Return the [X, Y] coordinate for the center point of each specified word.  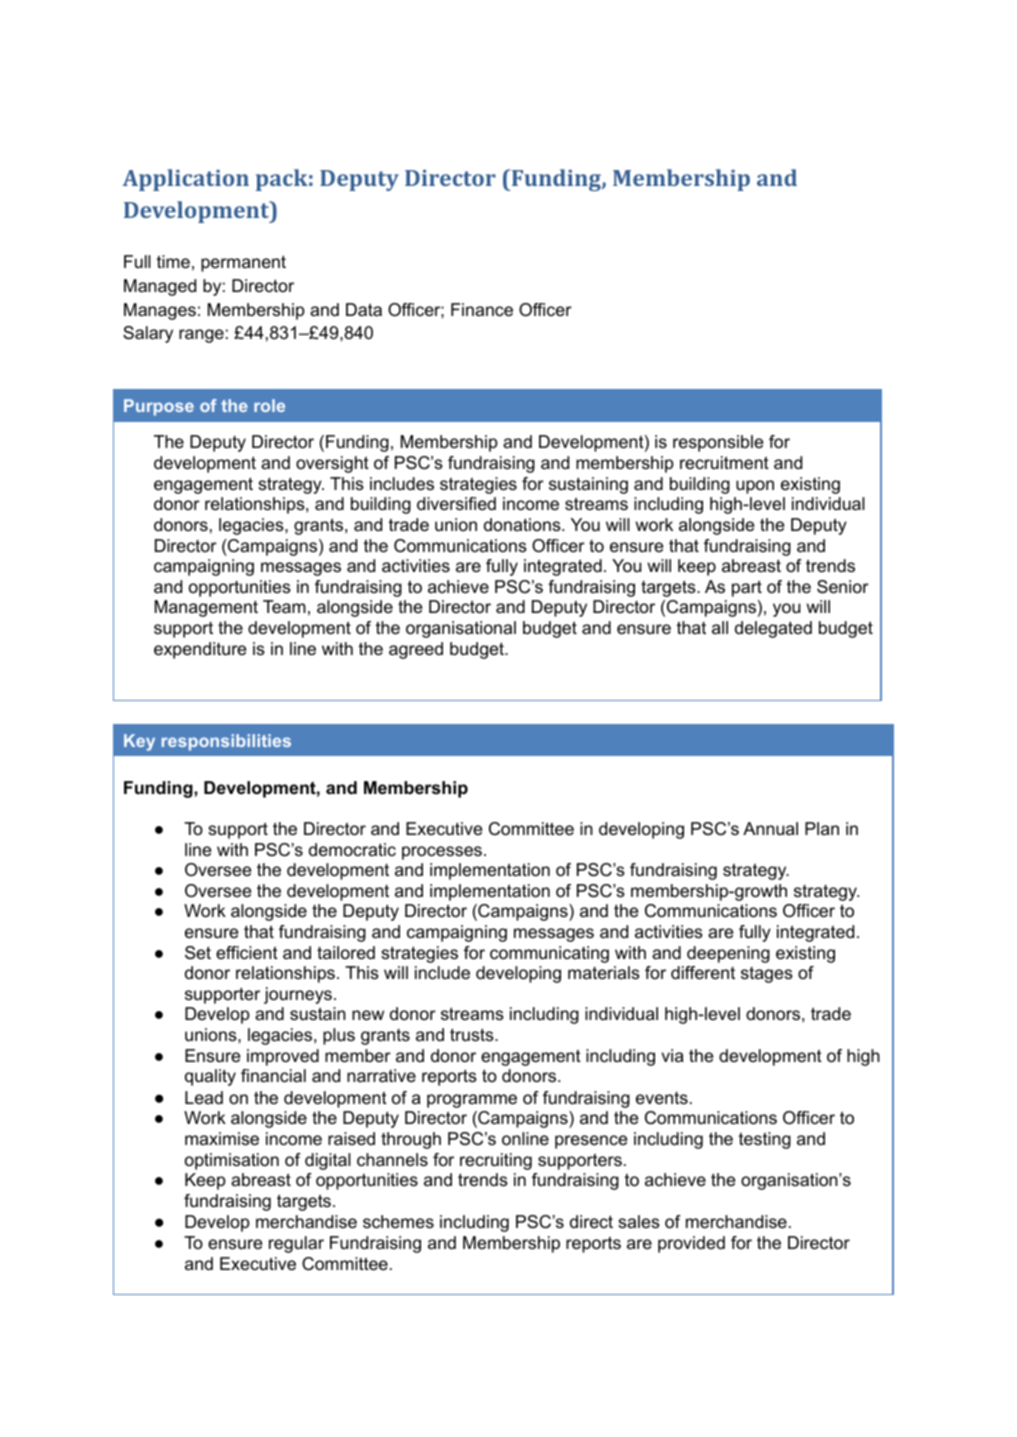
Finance [482, 309]
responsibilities [226, 742]
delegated [773, 629]
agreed [416, 650]
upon [755, 487]
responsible [718, 443]
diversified [456, 503]
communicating [549, 954]
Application [186, 180]
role [269, 405]
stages [767, 975]
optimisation [232, 1161]
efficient [247, 953]
